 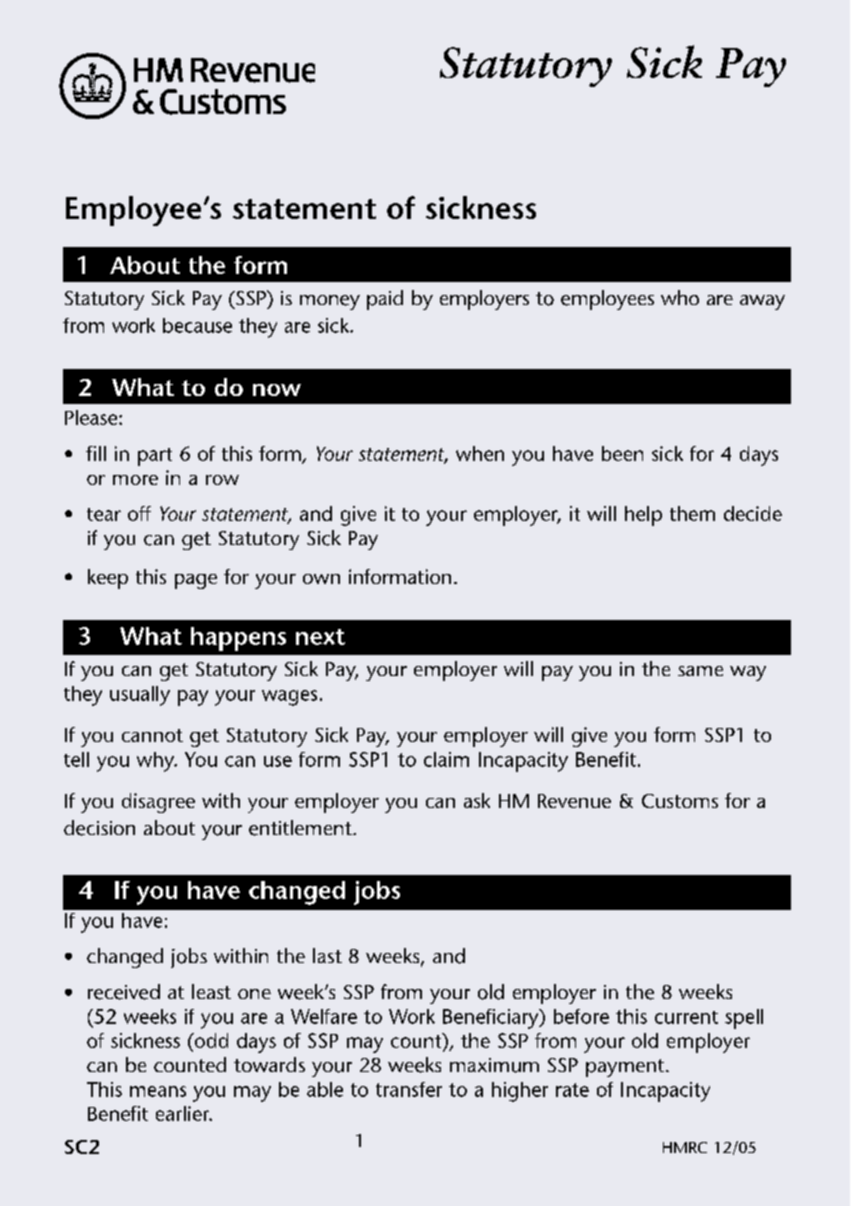 I want to click on who, so click(x=680, y=297).
